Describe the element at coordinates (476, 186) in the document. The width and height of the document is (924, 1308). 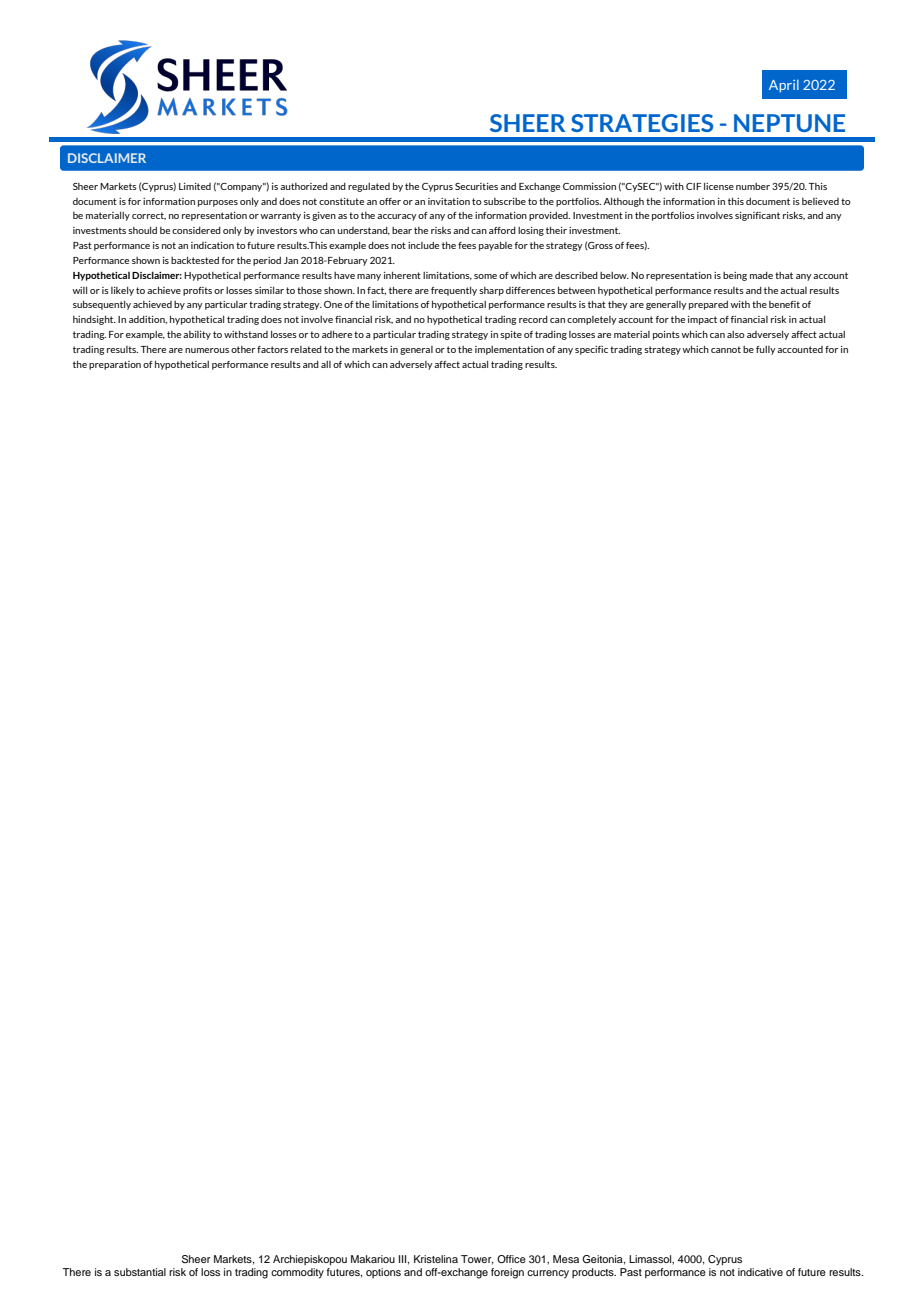
I see `Securities` at that location.
